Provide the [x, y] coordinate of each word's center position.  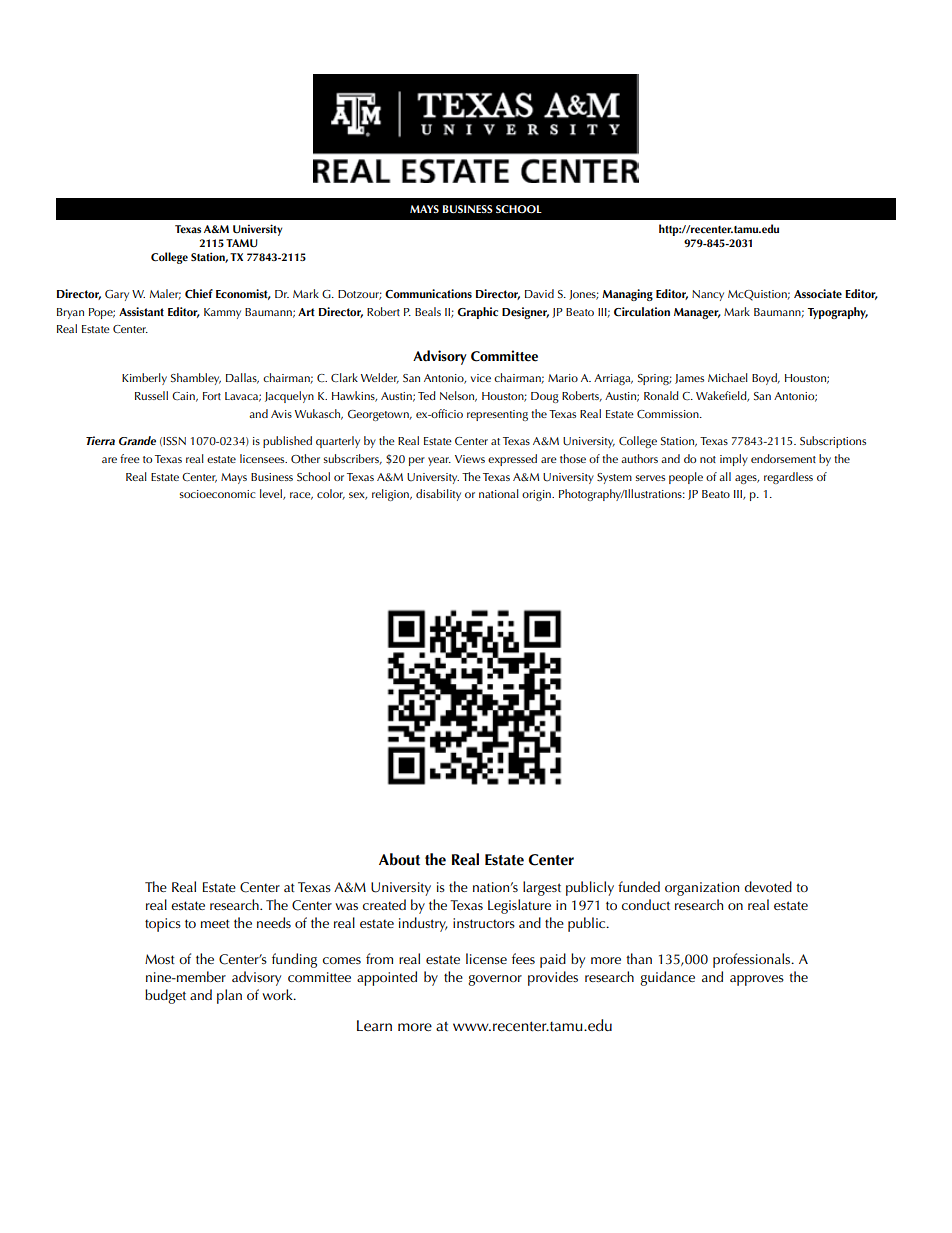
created [384, 904]
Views [470, 459]
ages [747, 479]
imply [734, 460]
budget [165, 996]
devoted [768, 886]
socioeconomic [217, 494]
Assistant [141, 311]
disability [438, 495]
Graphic [477, 313]
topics [163, 925]
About [399, 859]
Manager [697, 313]
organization [702, 889]
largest [542, 888]
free [130, 458]
